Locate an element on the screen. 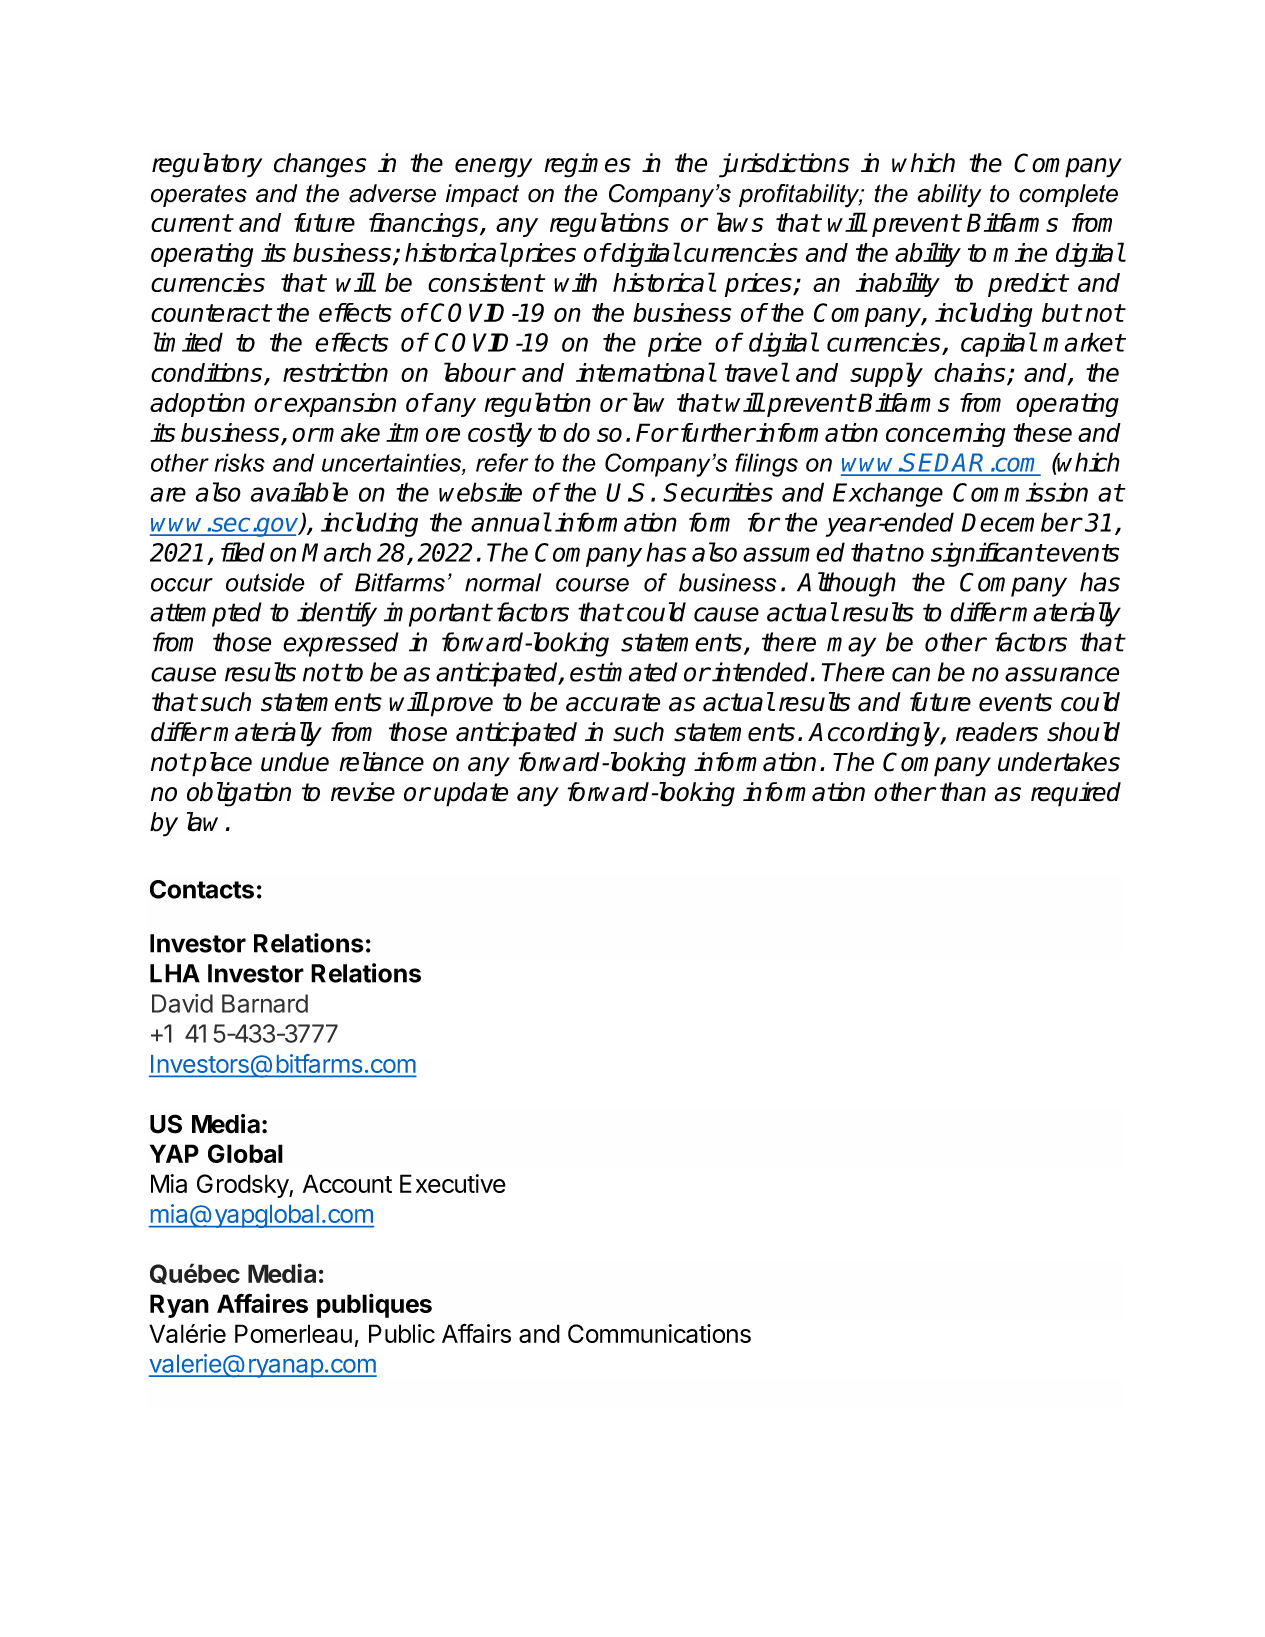  readers is located at coordinates (997, 732).
